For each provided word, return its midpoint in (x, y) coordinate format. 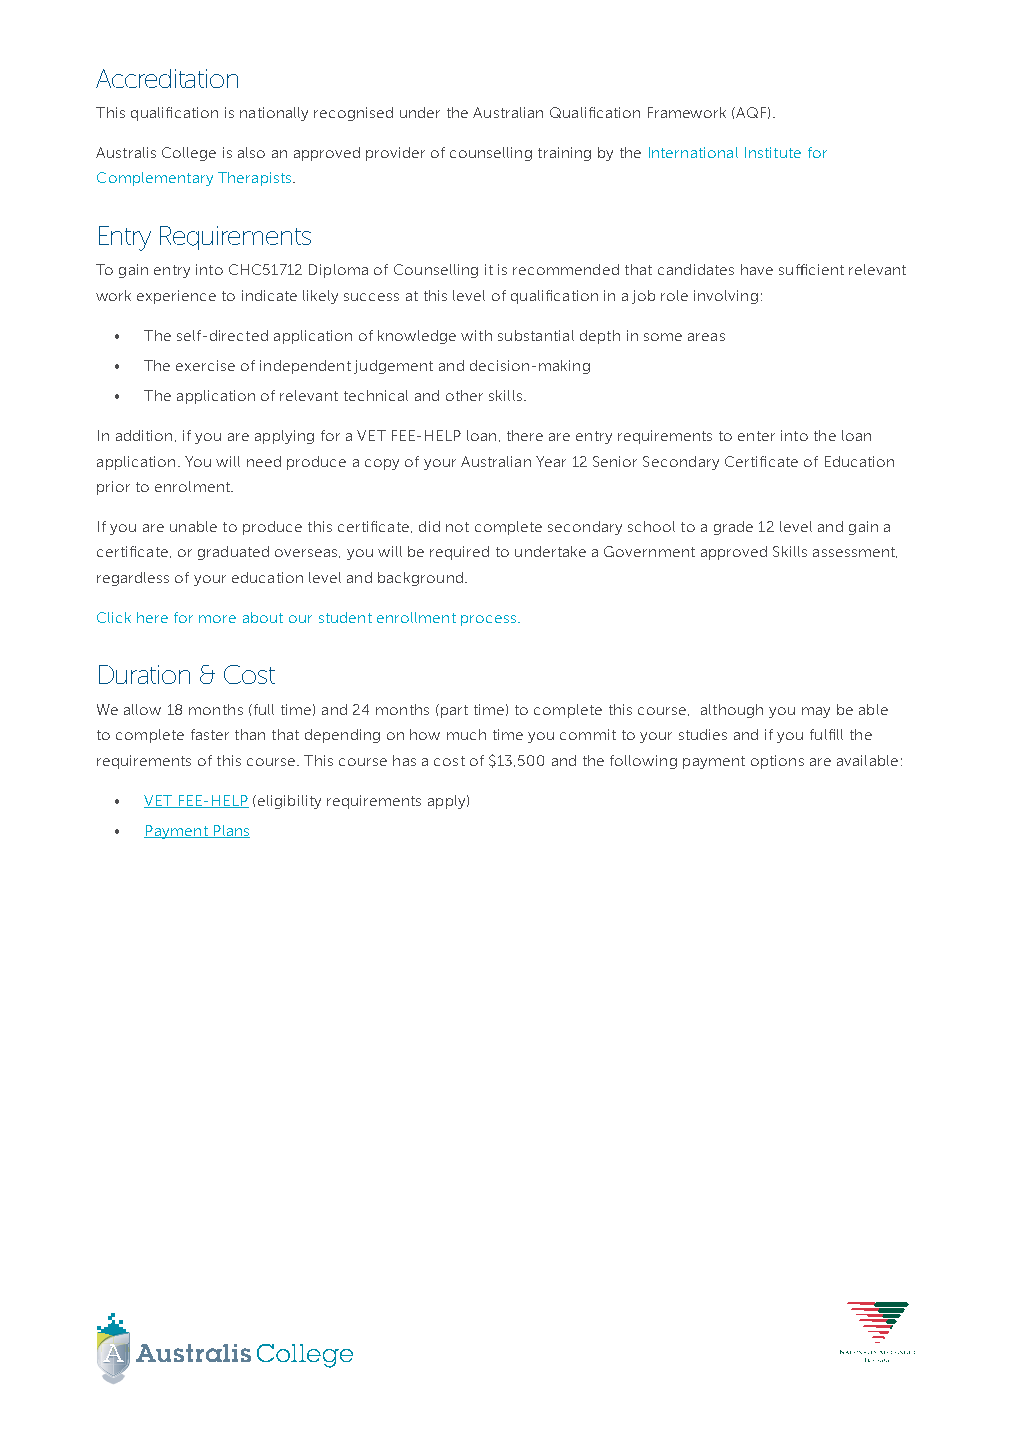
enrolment (193, 486)
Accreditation (167, 78)
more (217, 619)
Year (551, 461)
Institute (773, 152)
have (757, 269)
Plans (230, 831)
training (564, 154)
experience (176, 297)
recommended (566, 269)
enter (756, 436)
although (732, 711)
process (490, 620)
